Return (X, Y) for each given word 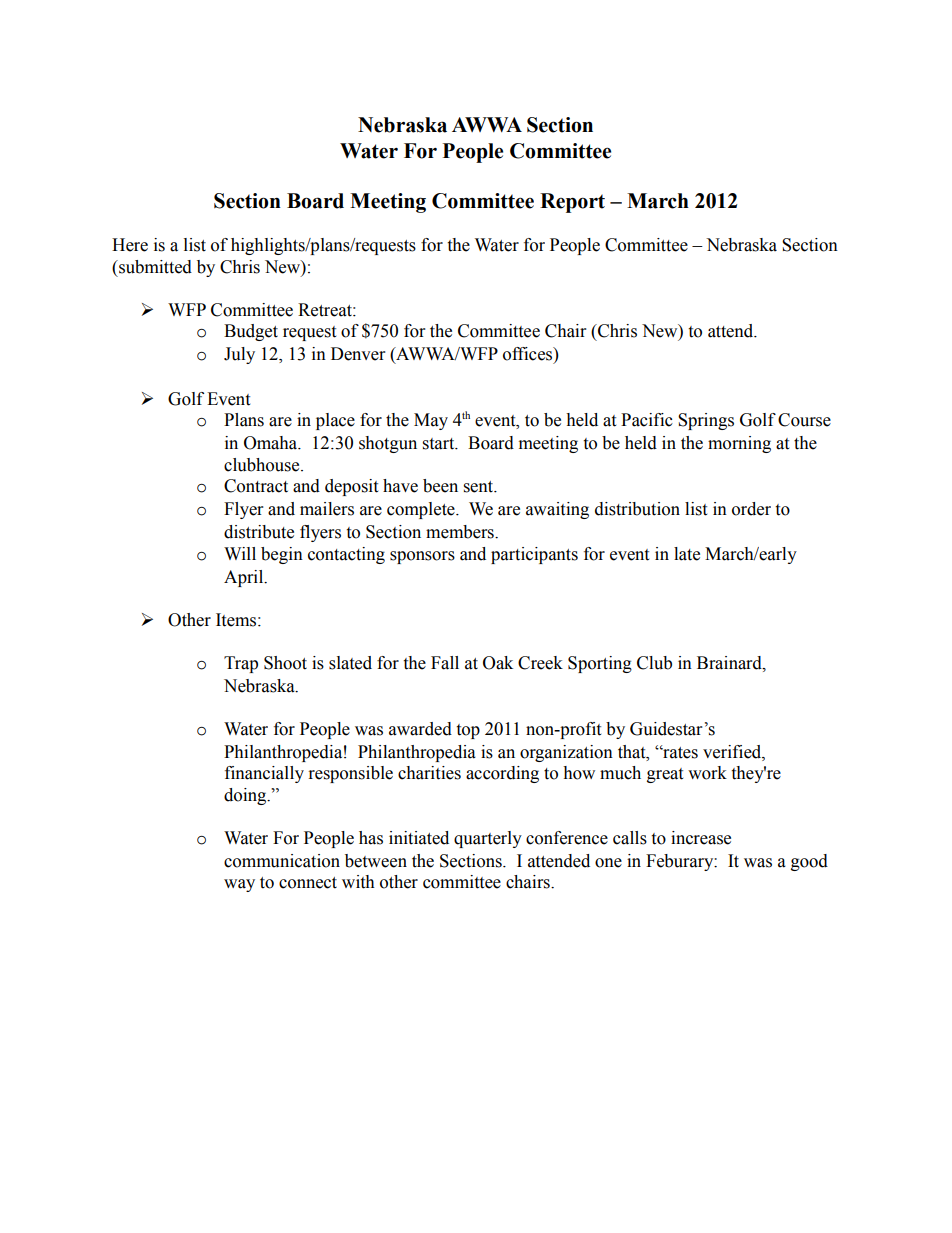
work (707, 773)
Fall (445, 663)
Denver (358, 354)
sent (480, 487)
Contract (256, 486)
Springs (706, 421)
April (245, 578)
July (239, 355)
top (468, 731)
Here (130, 245)
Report (572, 203)
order (751, 509)
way (239, 885)
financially (264, 774)
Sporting (600, 664)
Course (804, 420)
